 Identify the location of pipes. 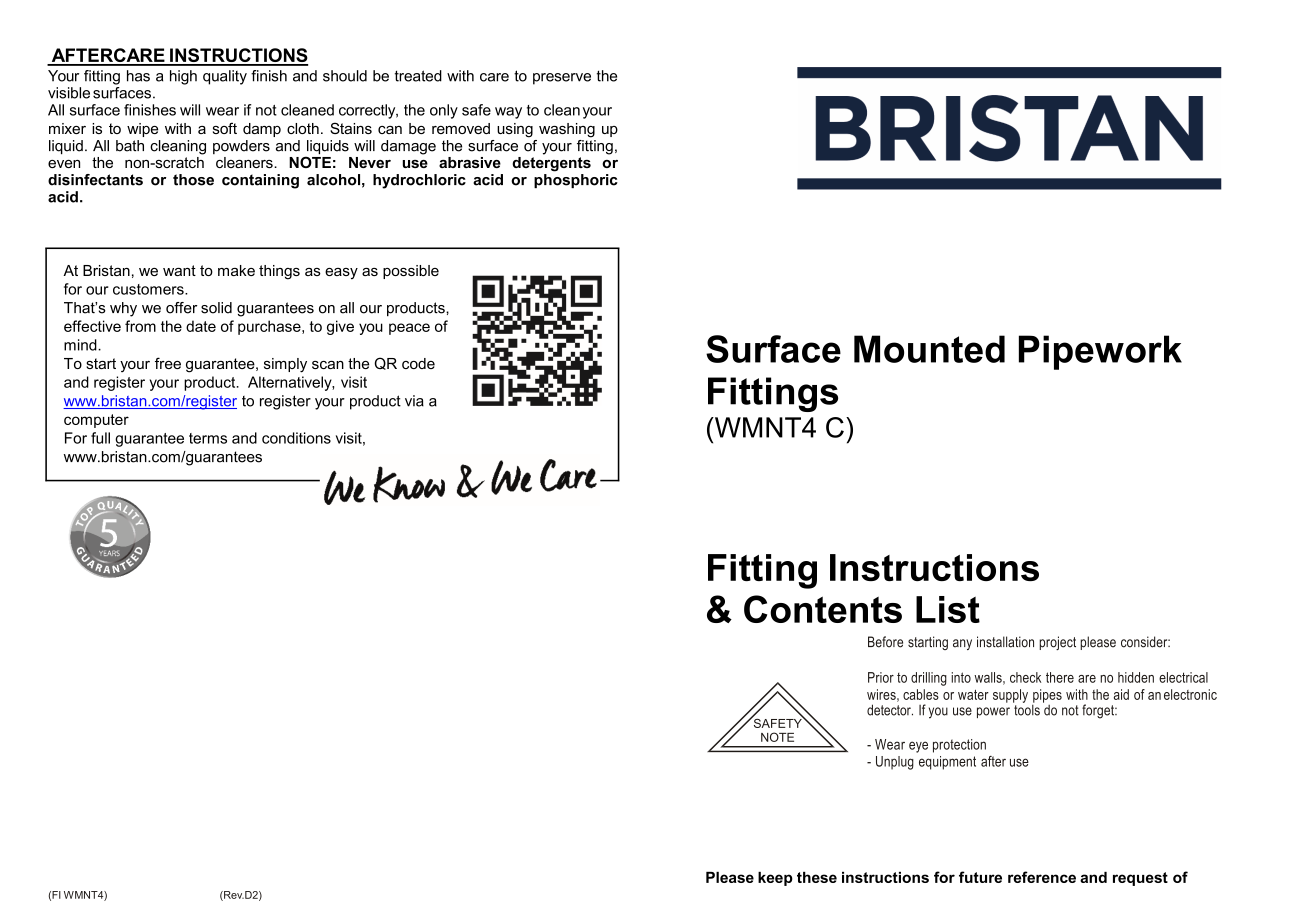
(1047, 697).
